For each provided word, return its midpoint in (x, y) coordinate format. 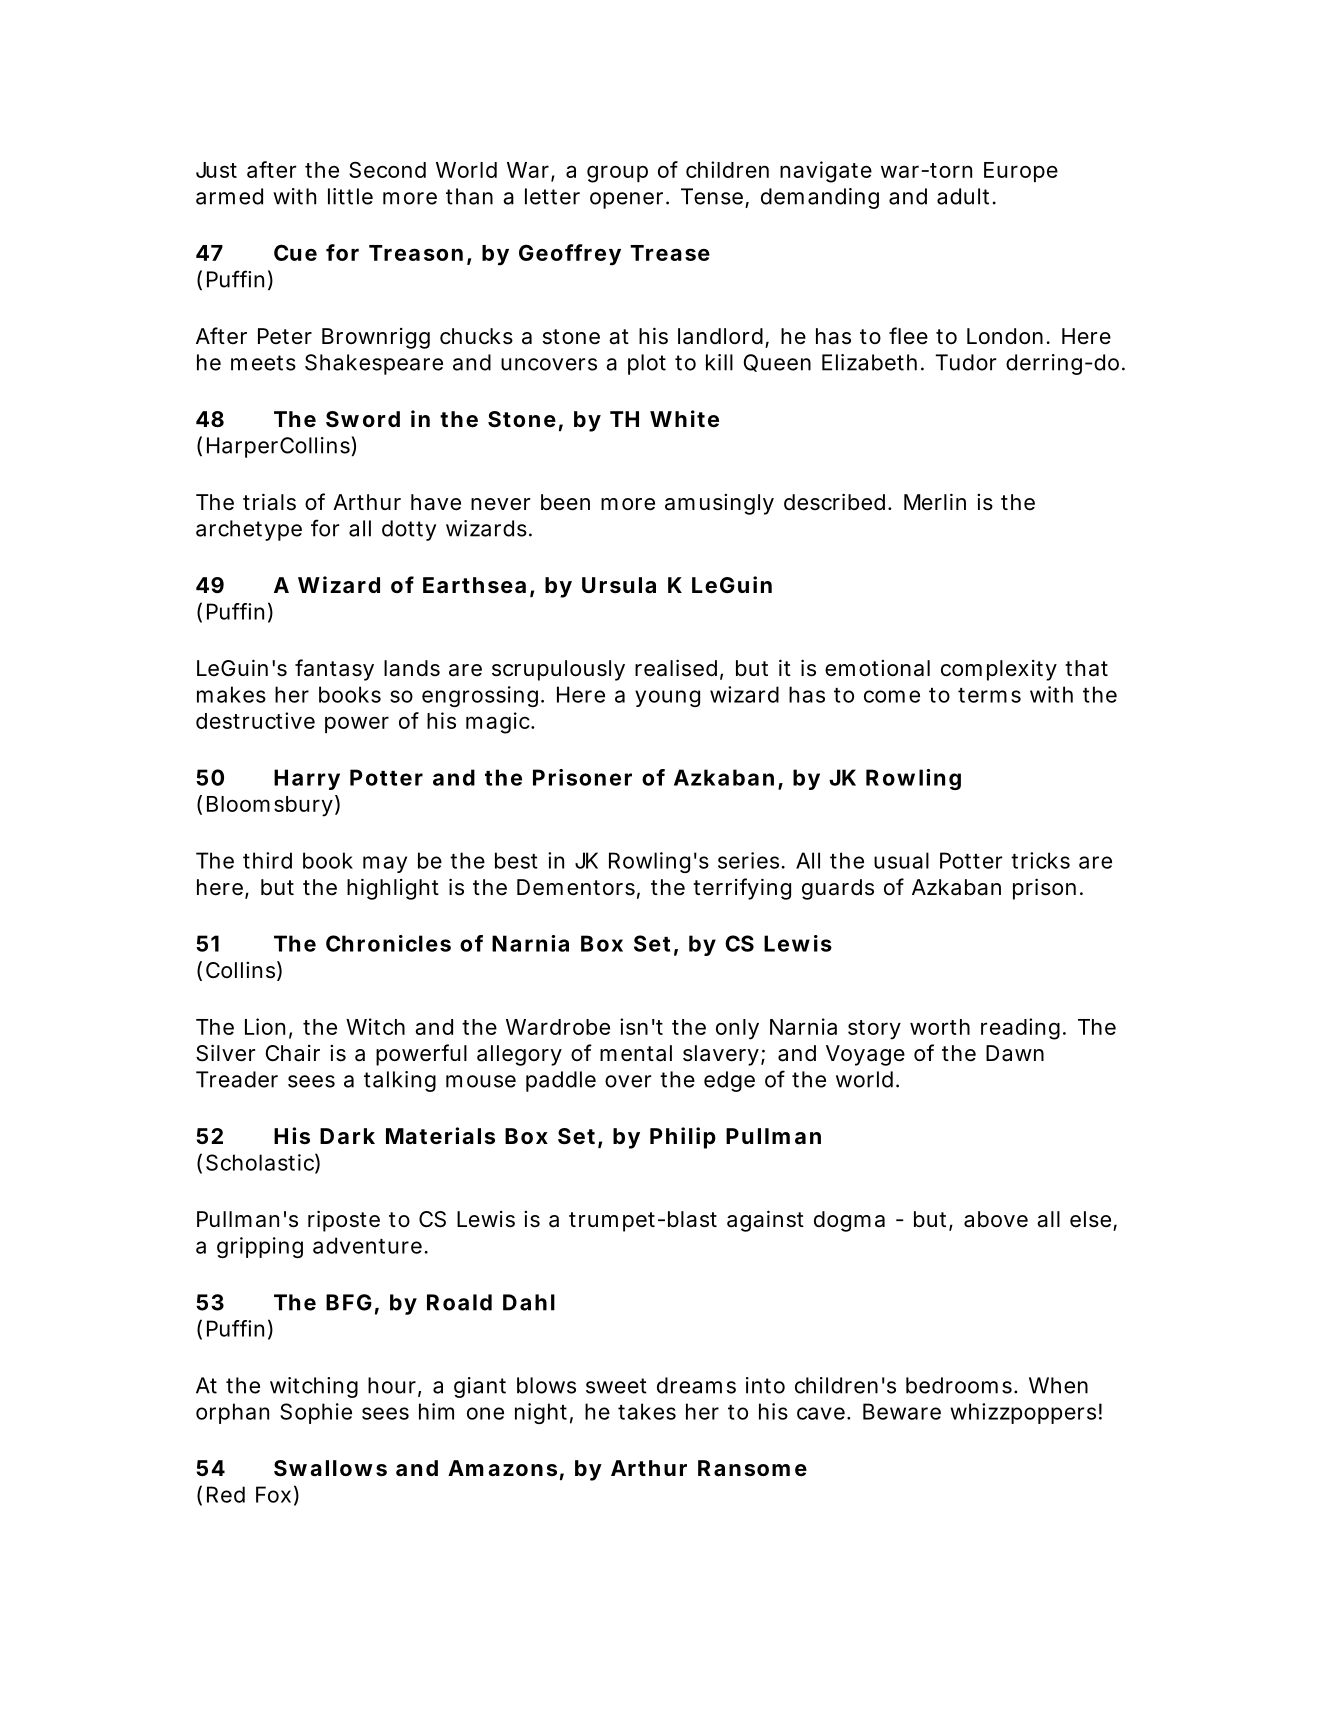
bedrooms (961, 1385)
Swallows (330, 1468)
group (617, 174)
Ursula (619, 585)
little (350, 196)
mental (636, 1053)
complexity (999, 670)
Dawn (1015, 1053)
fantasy (334, 670)
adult (965, 196)
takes (647, 1411)
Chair (293, 1053)
